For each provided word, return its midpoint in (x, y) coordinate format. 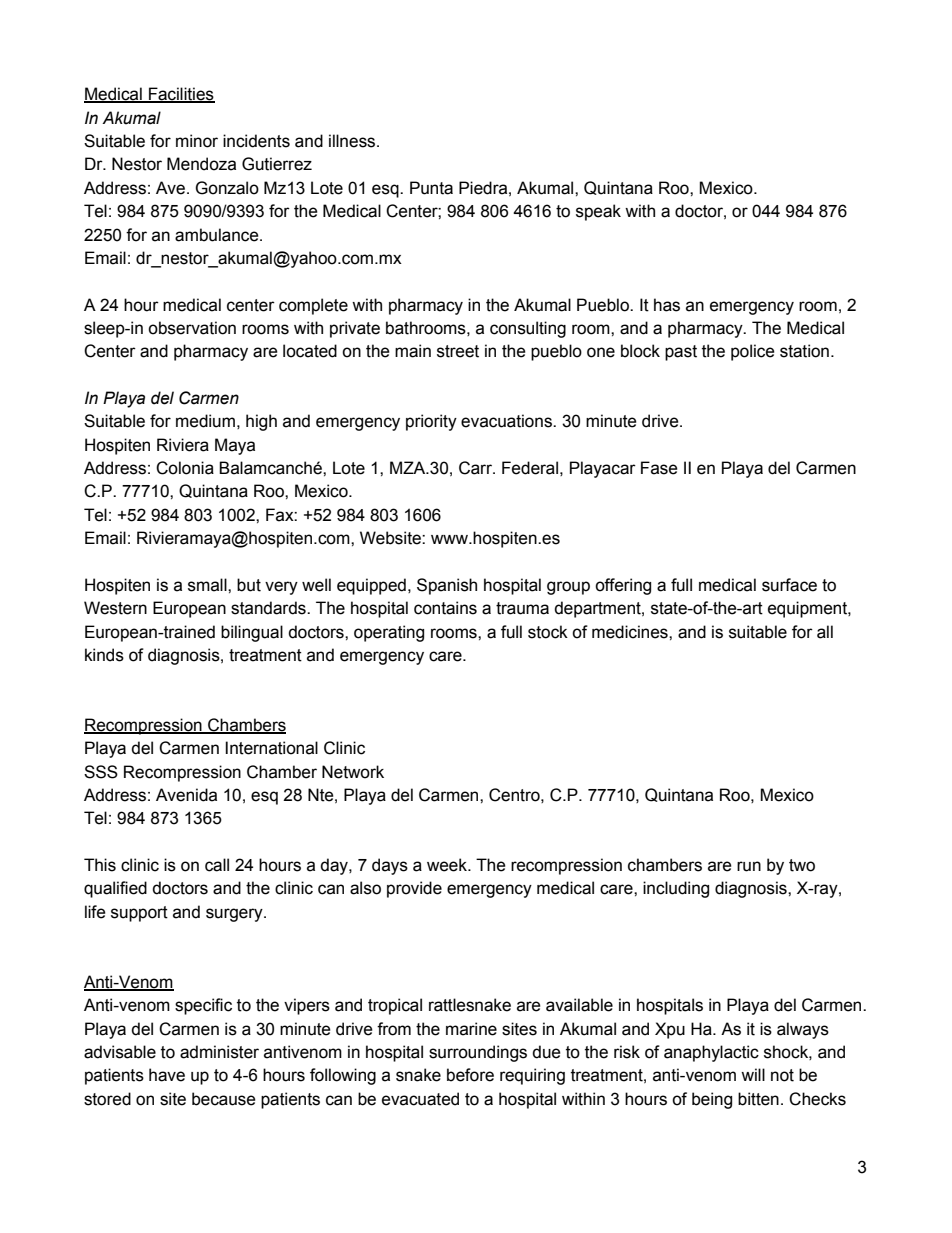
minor (197, 141)
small (208, 585)
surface (789, 585)
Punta (431, 188)
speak (598, 212)
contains (445, 608)
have (167, 1075)
